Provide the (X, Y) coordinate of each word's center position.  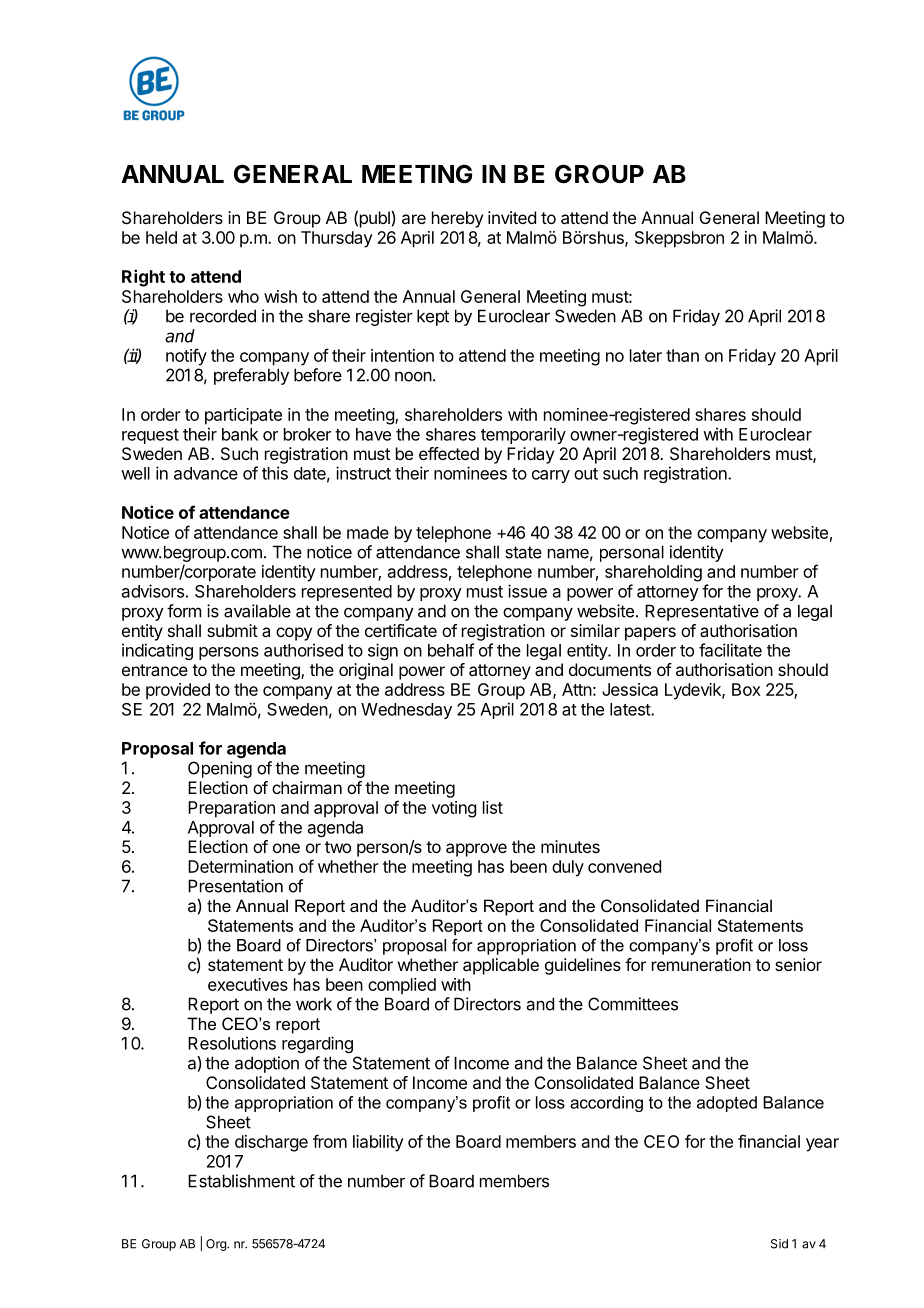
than (682, 355)
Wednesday (406, 711)
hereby (457, 219)
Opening (220, 769)
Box (746, 689)
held (161, 237)
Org (217, 1245)
